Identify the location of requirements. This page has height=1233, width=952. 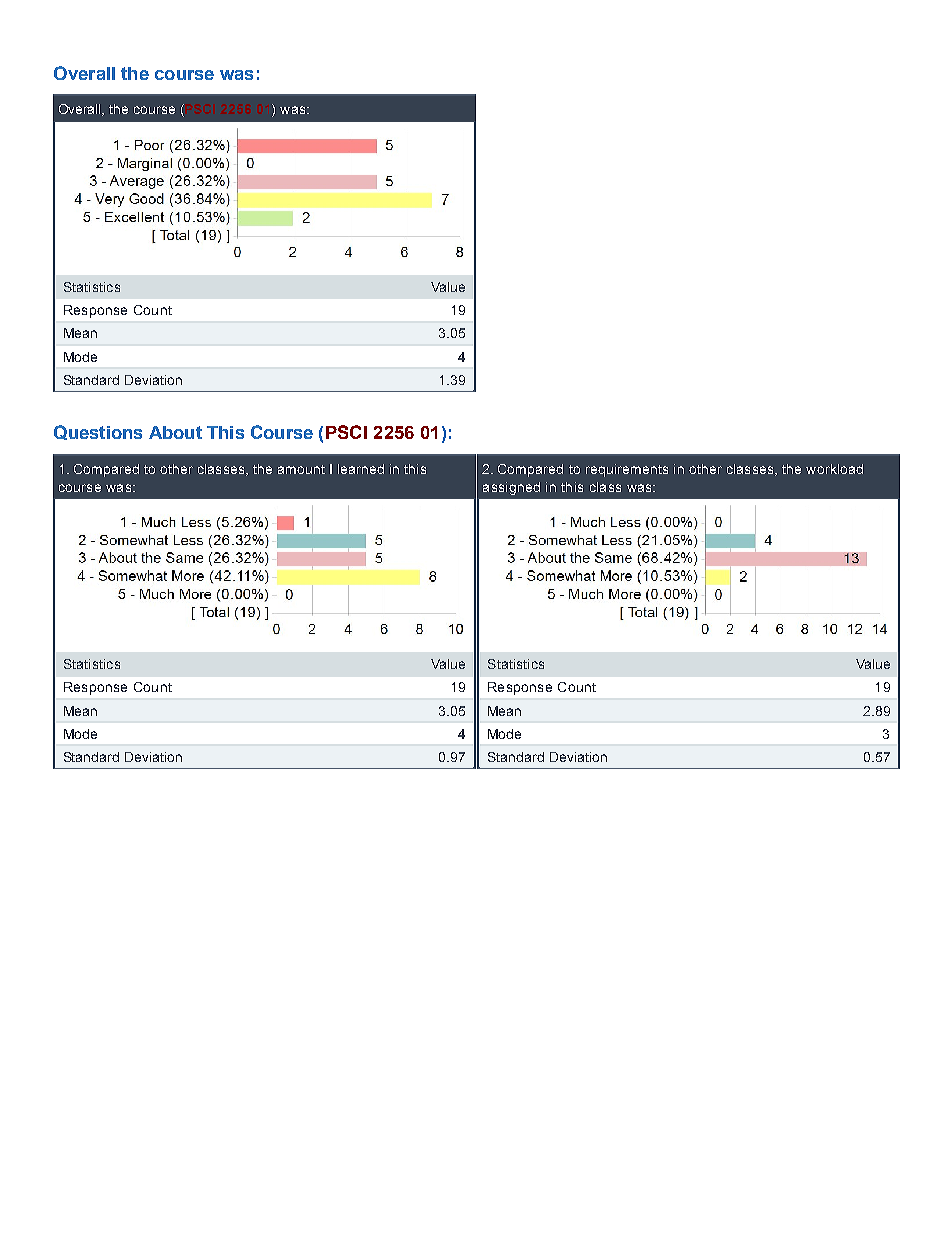
(627, 470).
